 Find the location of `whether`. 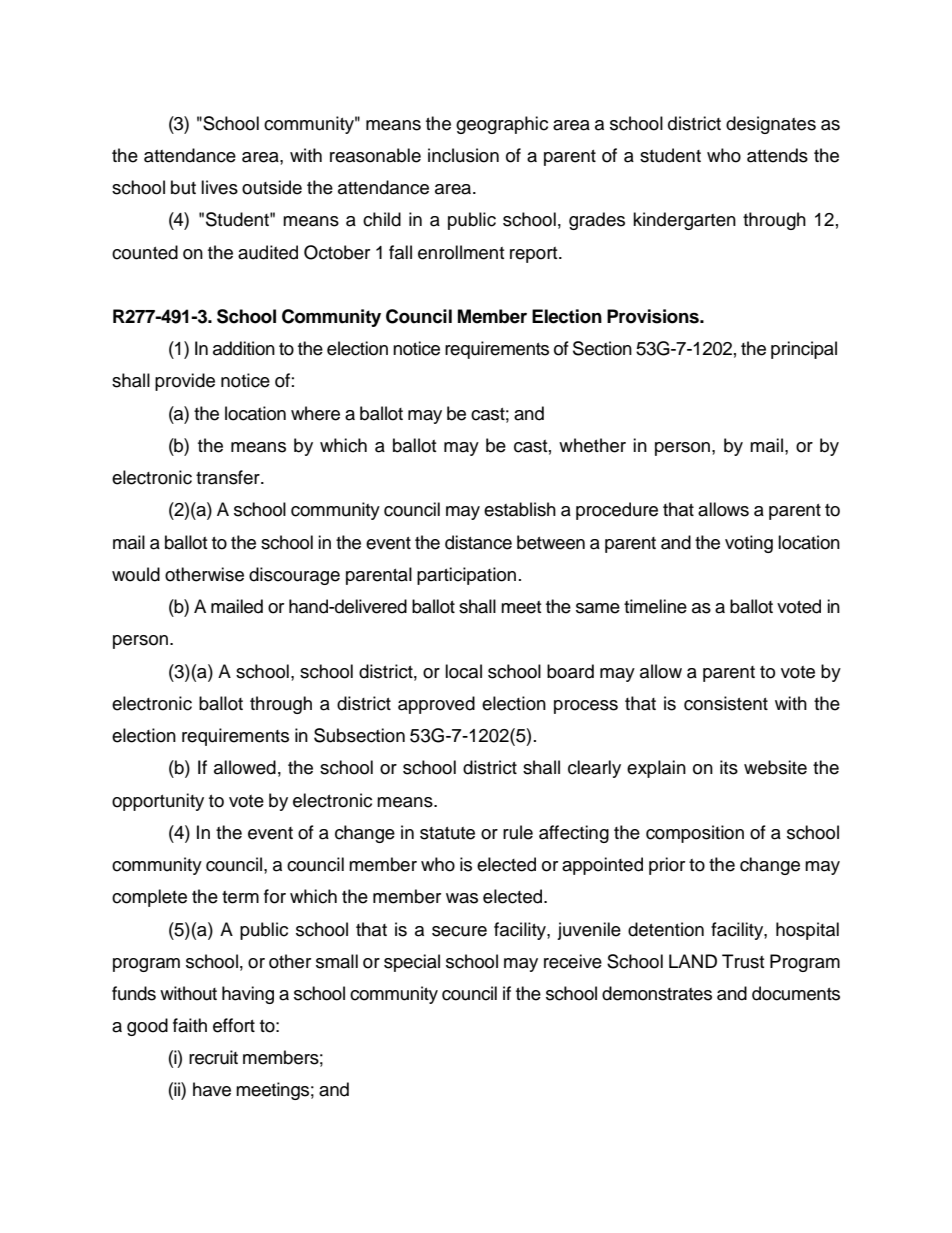

whether is located at coordinates (592, 445).
